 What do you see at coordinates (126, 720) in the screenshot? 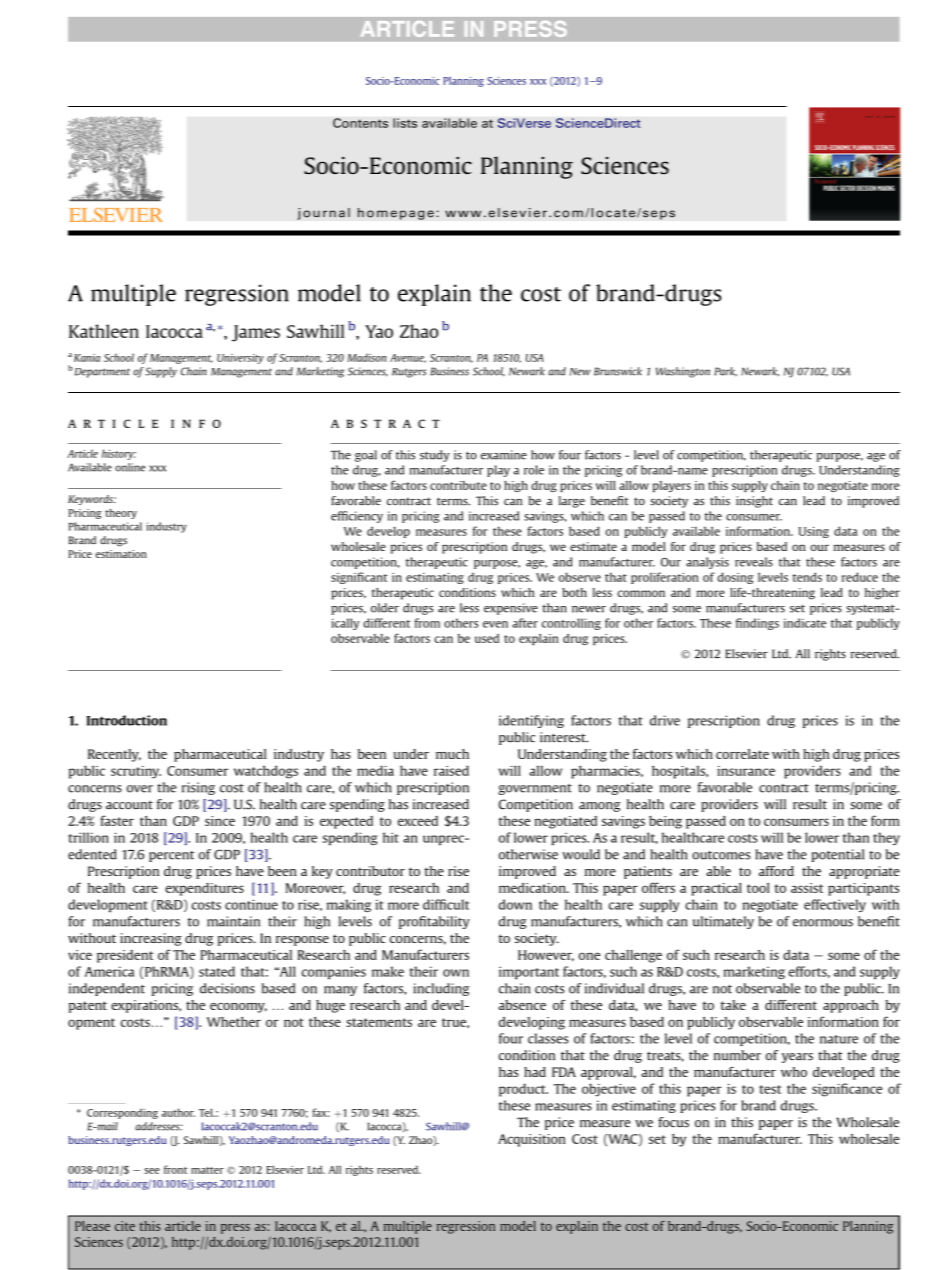
I see `Introduction` at bounding box center [126, 720].
